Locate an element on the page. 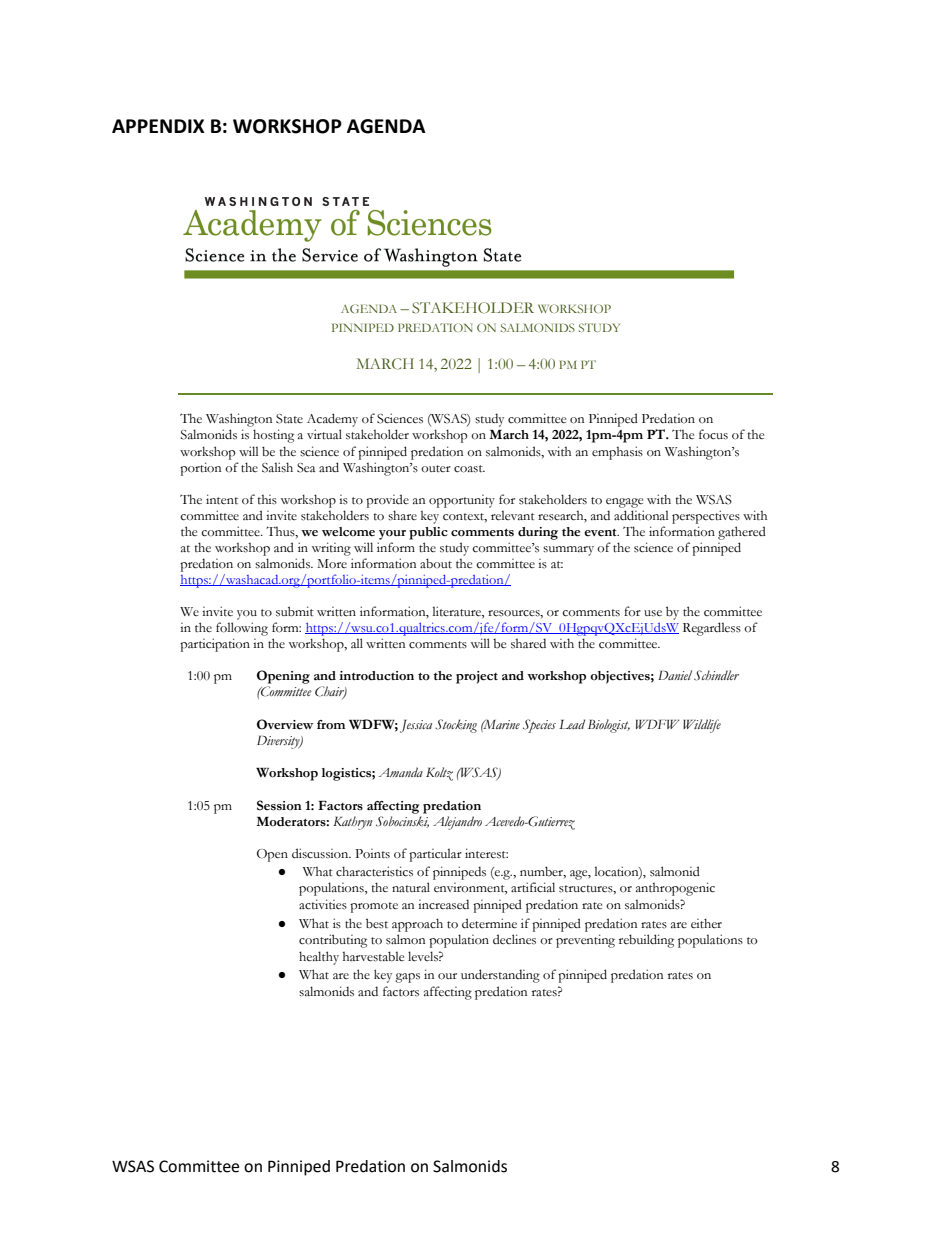 This image has width=952, height=1233. about is located at coordinates (436, 563).
